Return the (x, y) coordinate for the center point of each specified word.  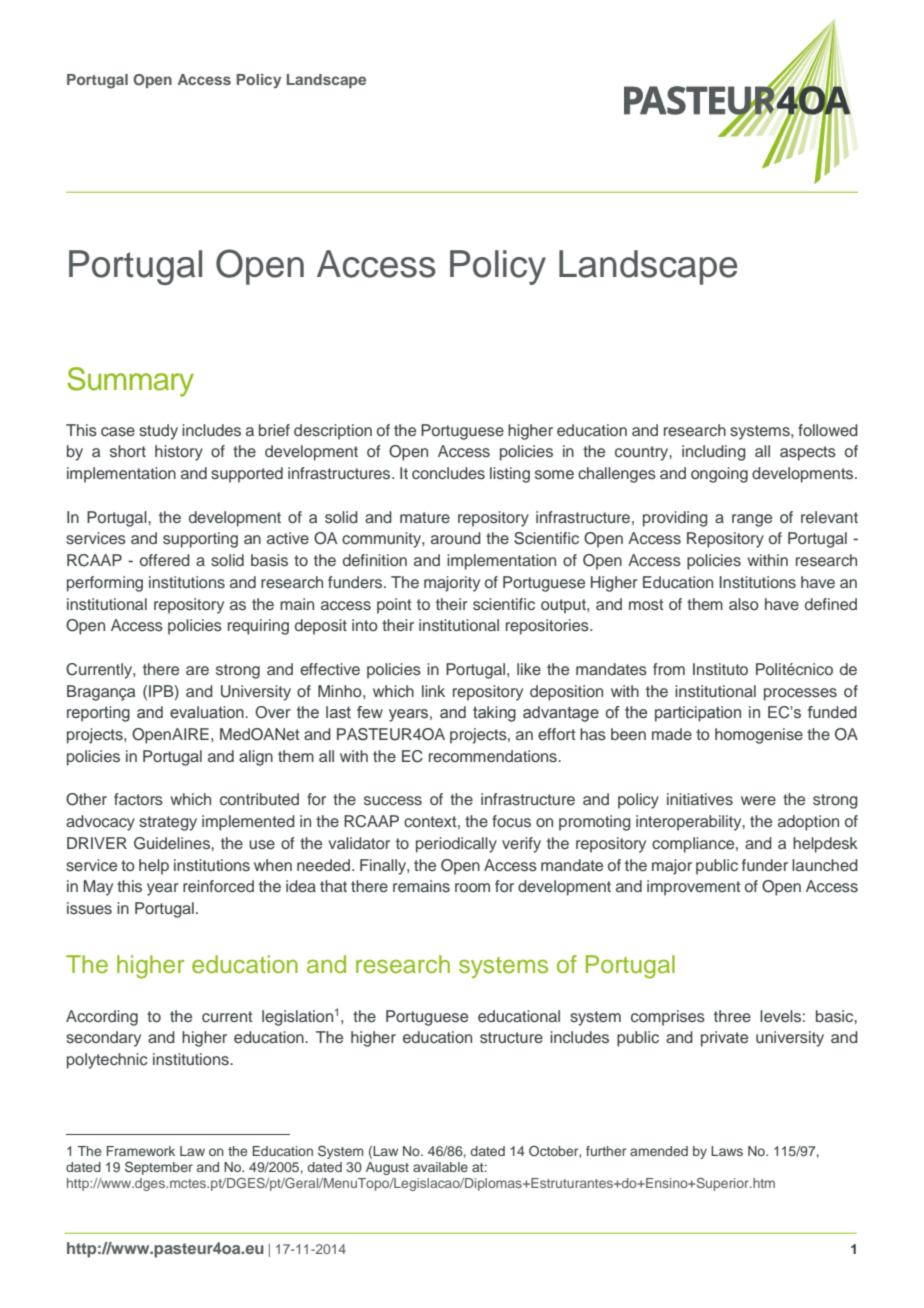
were (758, 800)
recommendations (494, 756)
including (714, 453)
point (394, 606)
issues (89, 908)
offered (165, 560)
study (158, 432)
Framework (141, 1151)
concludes (448, 473)
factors (138, 799)
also (744, 604)
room (472, 887)
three (732, 1016)
